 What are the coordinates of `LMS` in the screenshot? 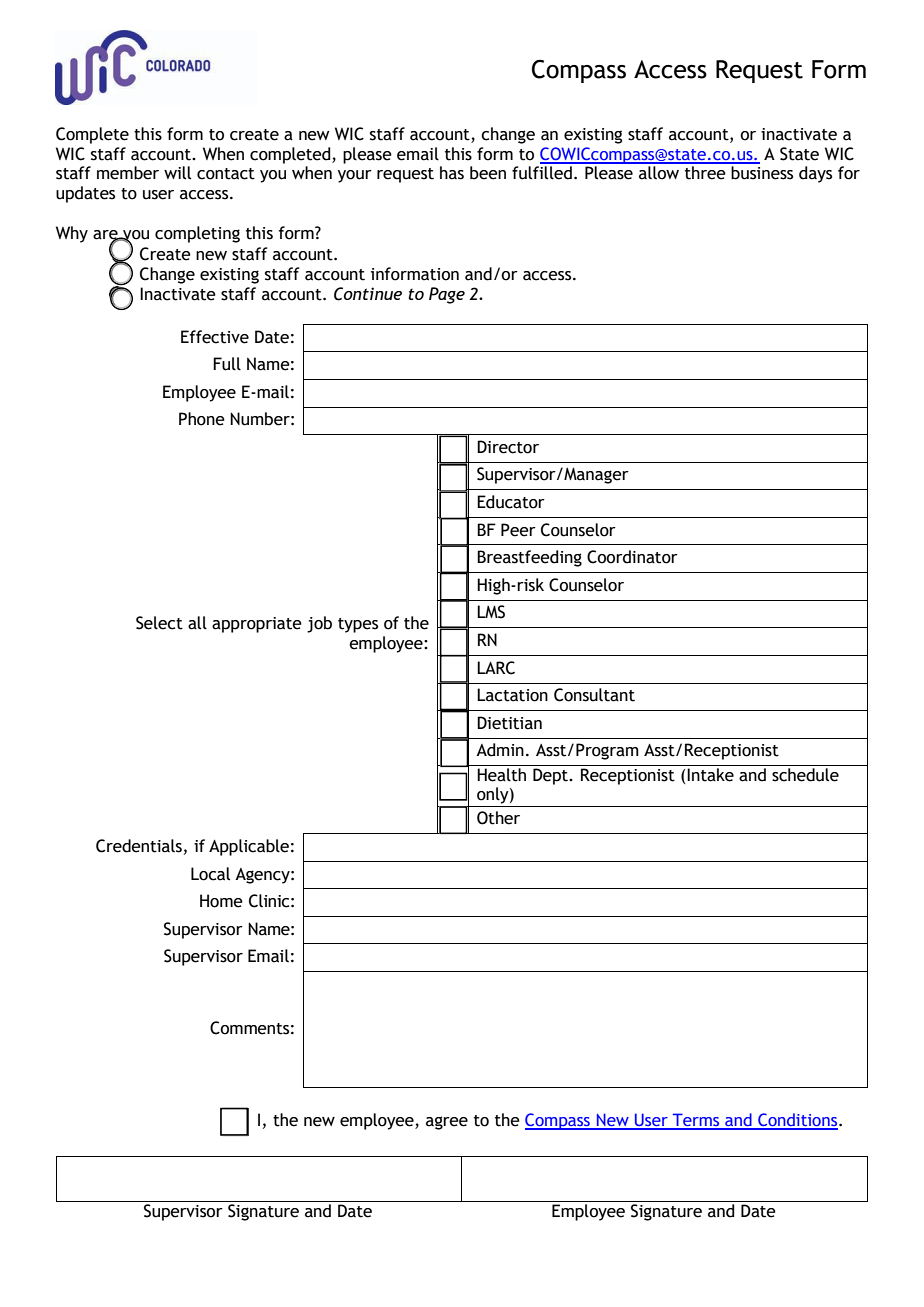 It's located at (491, 612).
